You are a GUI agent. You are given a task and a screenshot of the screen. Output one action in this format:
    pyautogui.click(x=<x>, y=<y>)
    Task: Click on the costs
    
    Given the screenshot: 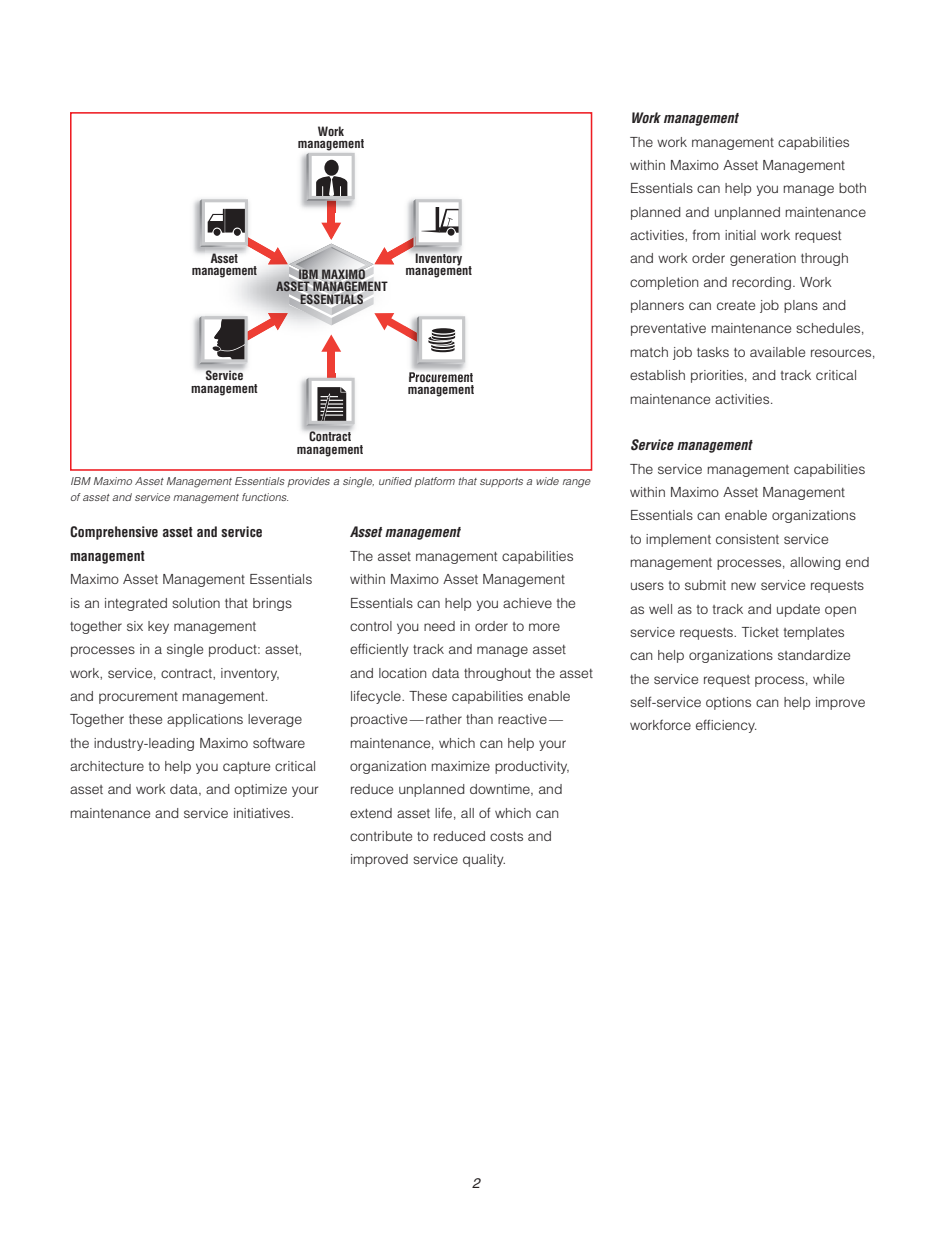 What is the action you would take?
    pyautogui.click(x=506, y=836)
